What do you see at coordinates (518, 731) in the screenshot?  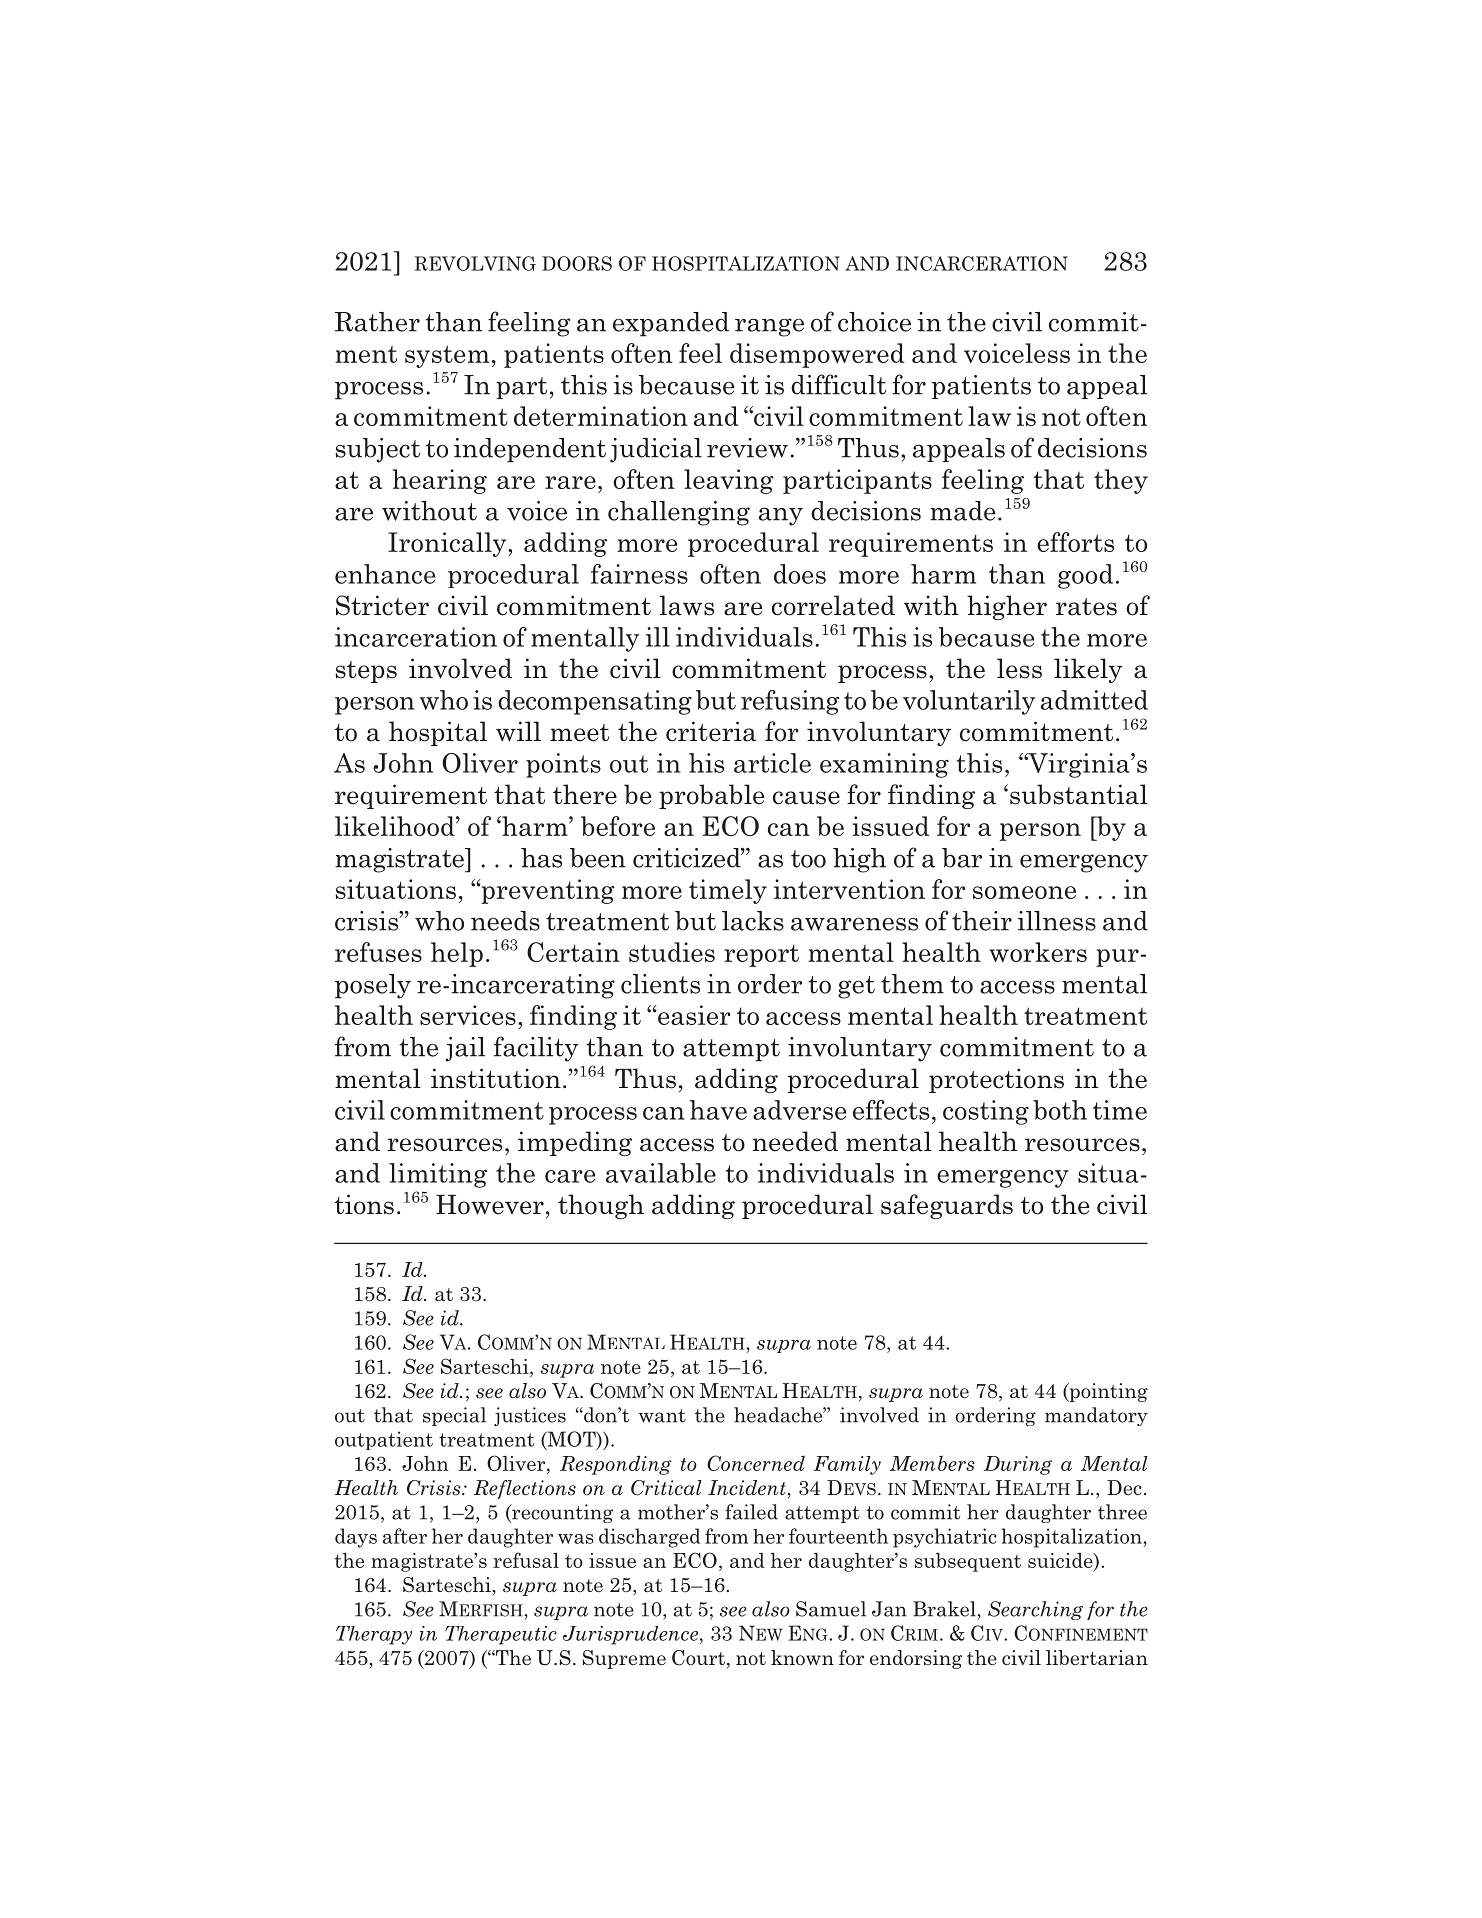 I see `will` at bounding box center [518, 731].
